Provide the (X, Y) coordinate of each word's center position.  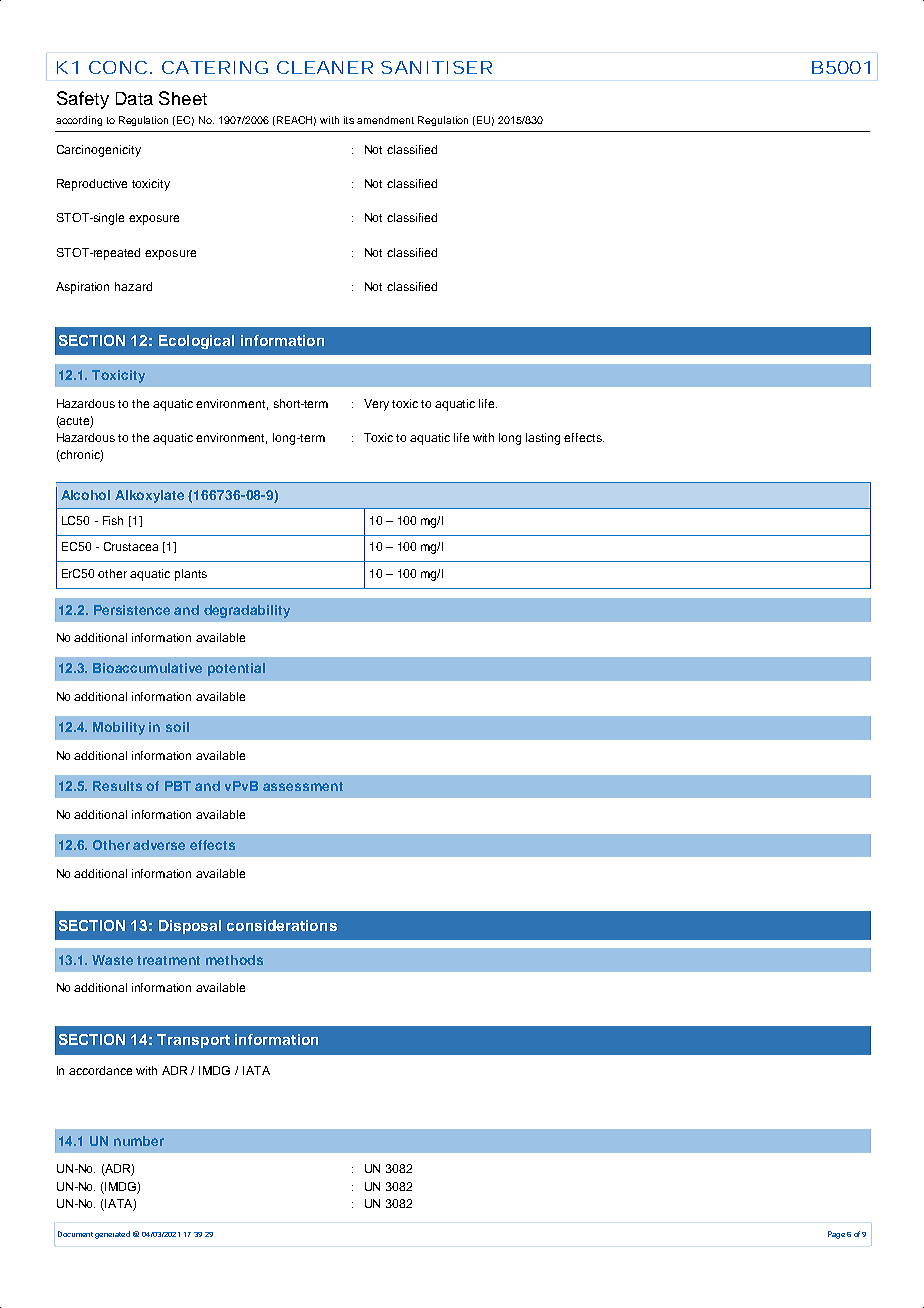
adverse (159, 845)
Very (376, 405)
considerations (282, 925)
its (349, 120)
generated (112, 1235)
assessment (303, 786)
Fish (113, 520)
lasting (543, 439)
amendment (385, 120)
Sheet (183, 98)
